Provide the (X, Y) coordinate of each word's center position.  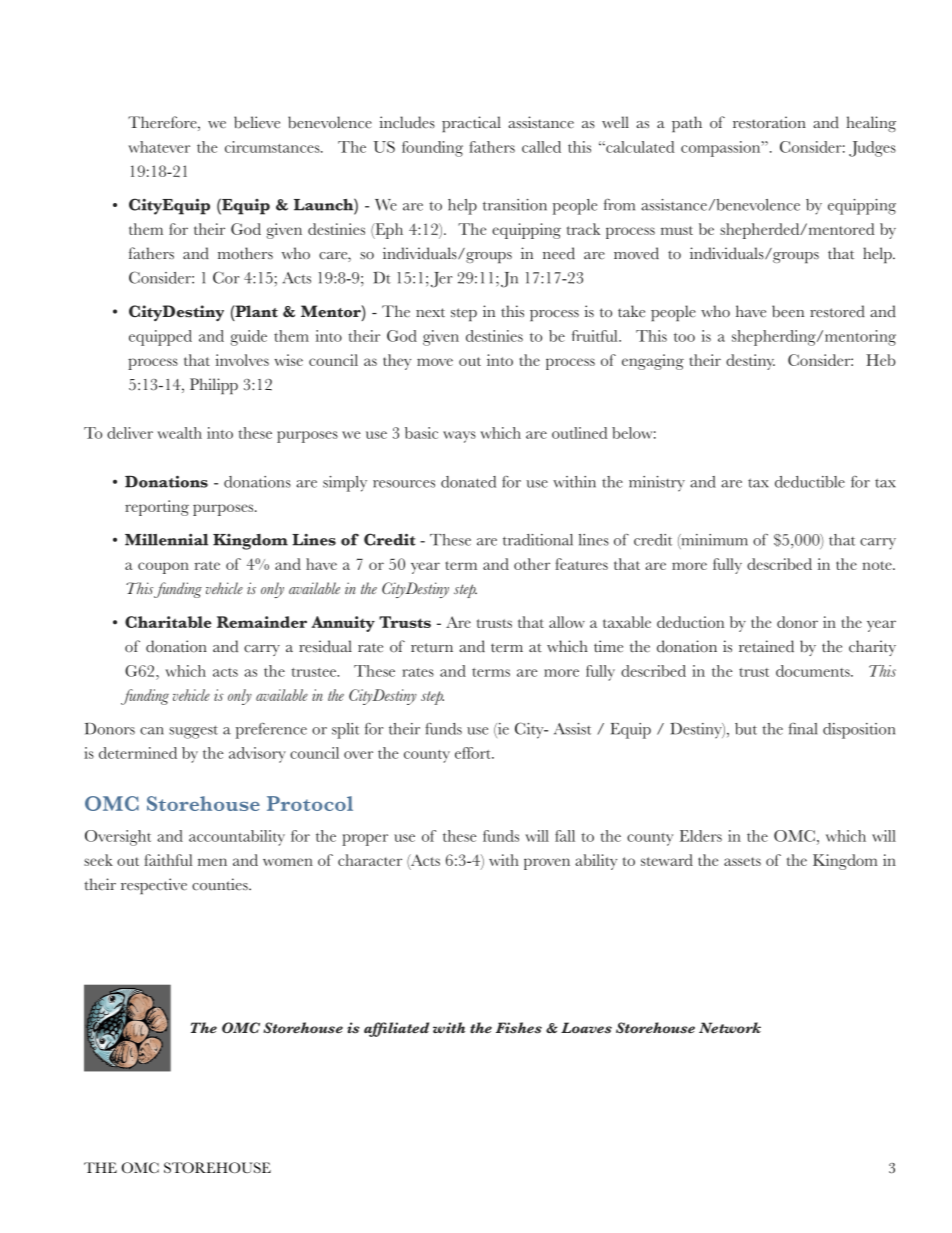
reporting (157, 508)
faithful (168, 860)
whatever (159, 147)
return (432, 648)
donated (468, 482)
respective (154, 886)
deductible (810, 482)
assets (742, 861)
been (788, 311)
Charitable (168, 622)
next (430, 313)
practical (471, 124)
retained (766, 646)
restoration (769, 122)
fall (565, 836)
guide (249, 338)
